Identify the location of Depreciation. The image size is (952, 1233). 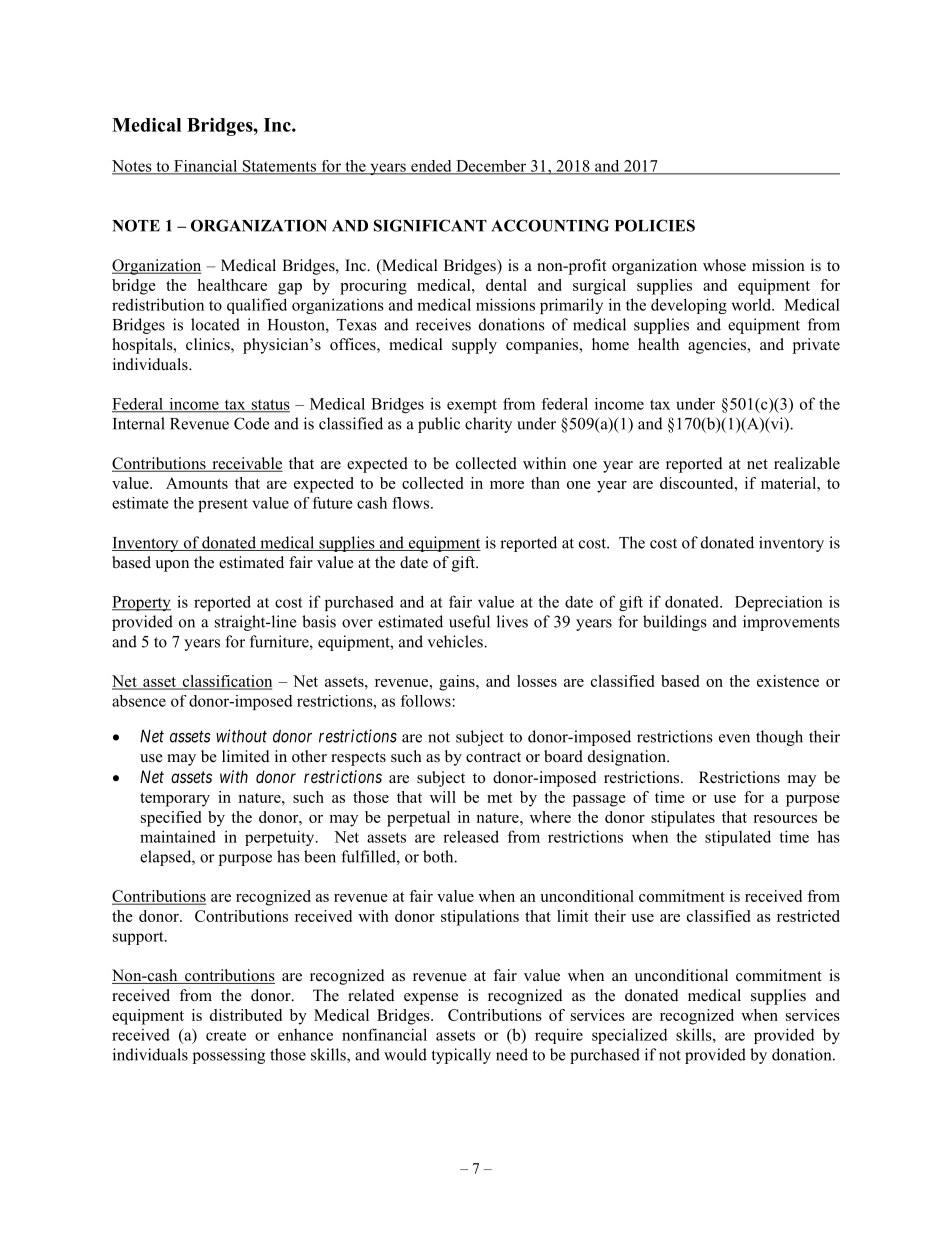
(779, 603).
